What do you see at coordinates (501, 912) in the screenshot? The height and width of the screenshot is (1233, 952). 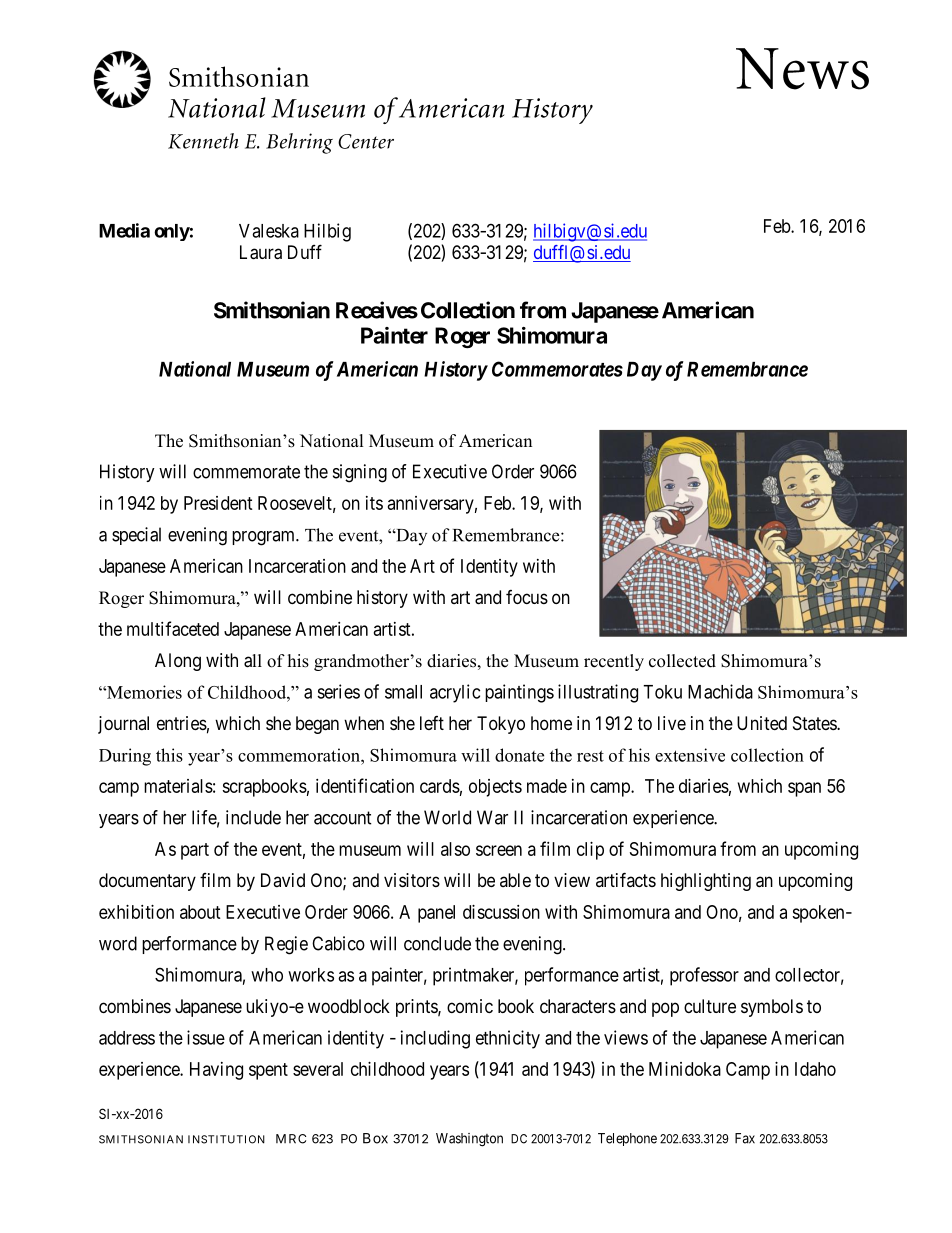 I see `discussion` at bounding box center [501, 912].
